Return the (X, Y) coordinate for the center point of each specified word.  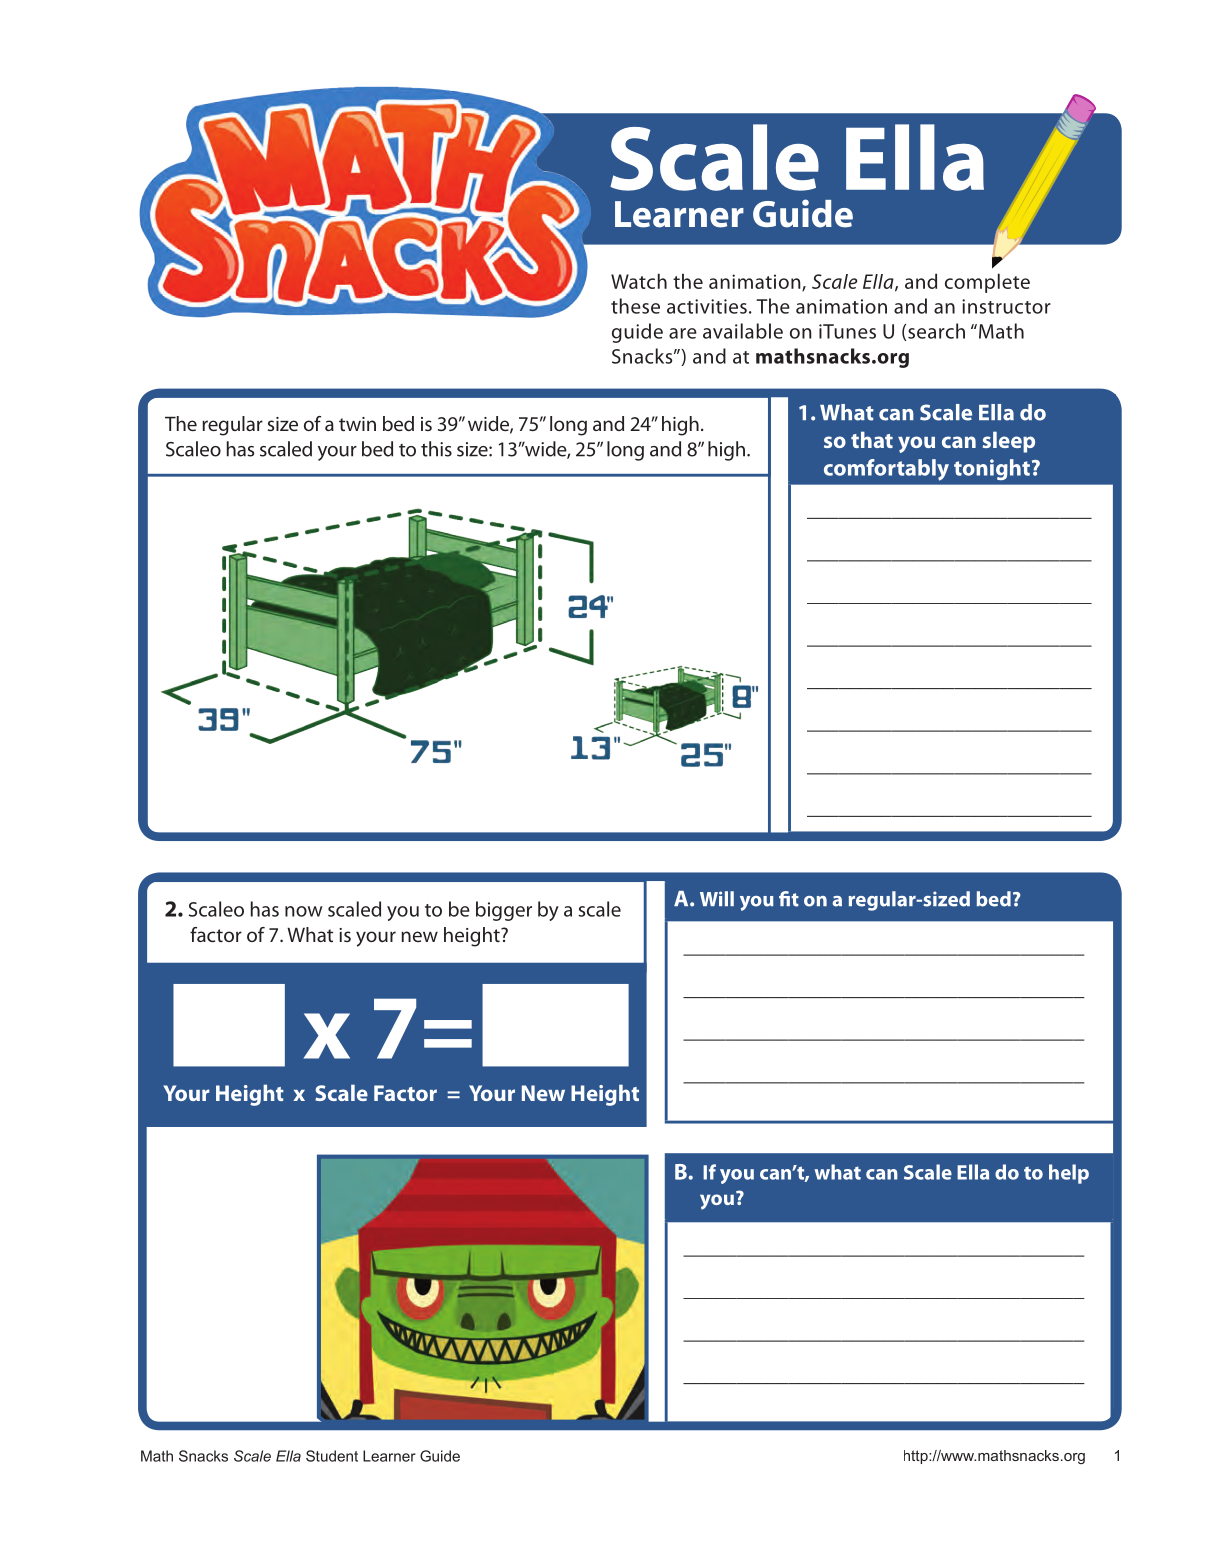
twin (357, 424)
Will (717, 898)
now (304, 911)
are (683, 333)
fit (789, 899)
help (1069, 1174)
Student (332, 1456)
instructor (1006, 306)
